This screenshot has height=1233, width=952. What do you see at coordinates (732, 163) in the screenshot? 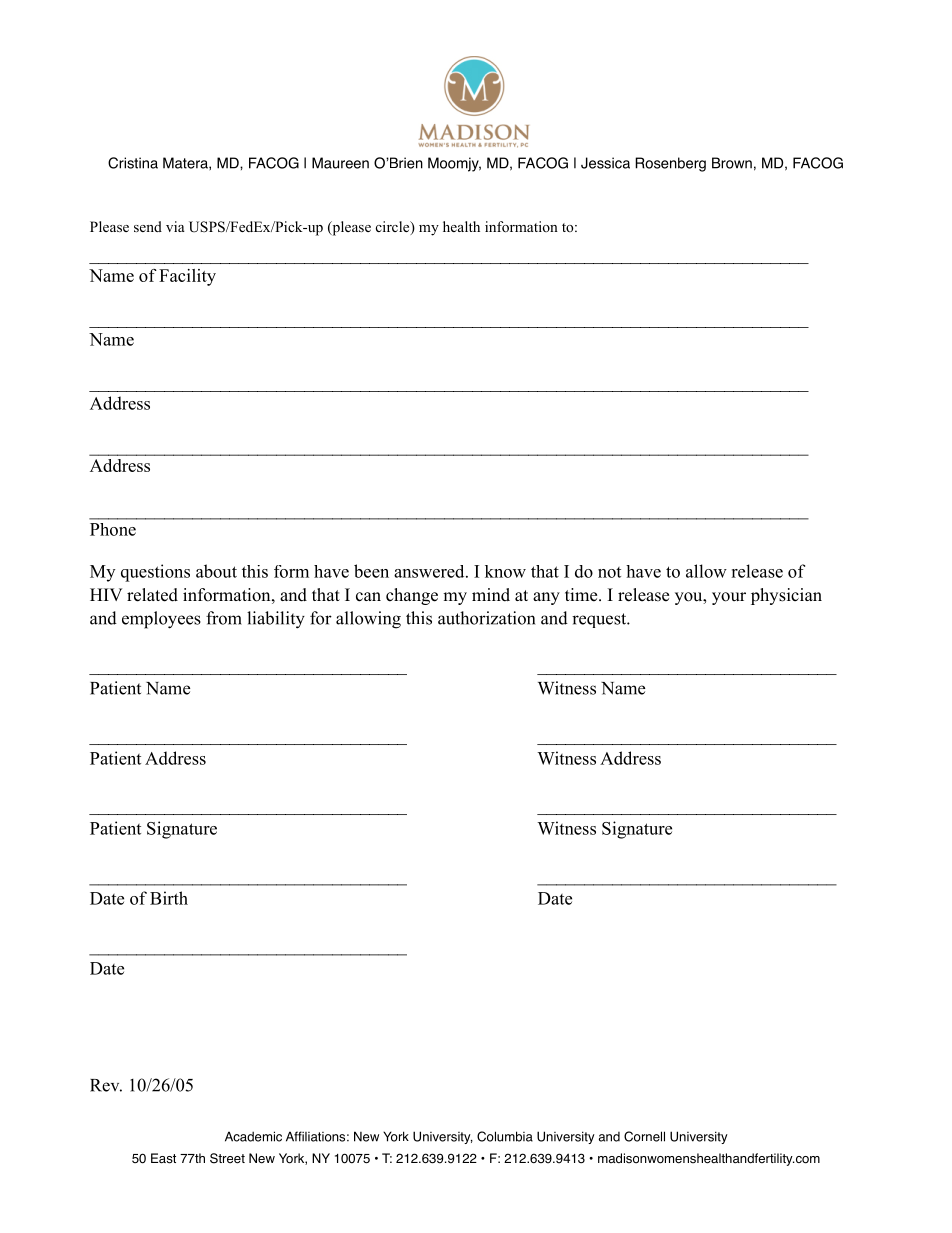
I see `Brown` at bounding box center [732, 163].
